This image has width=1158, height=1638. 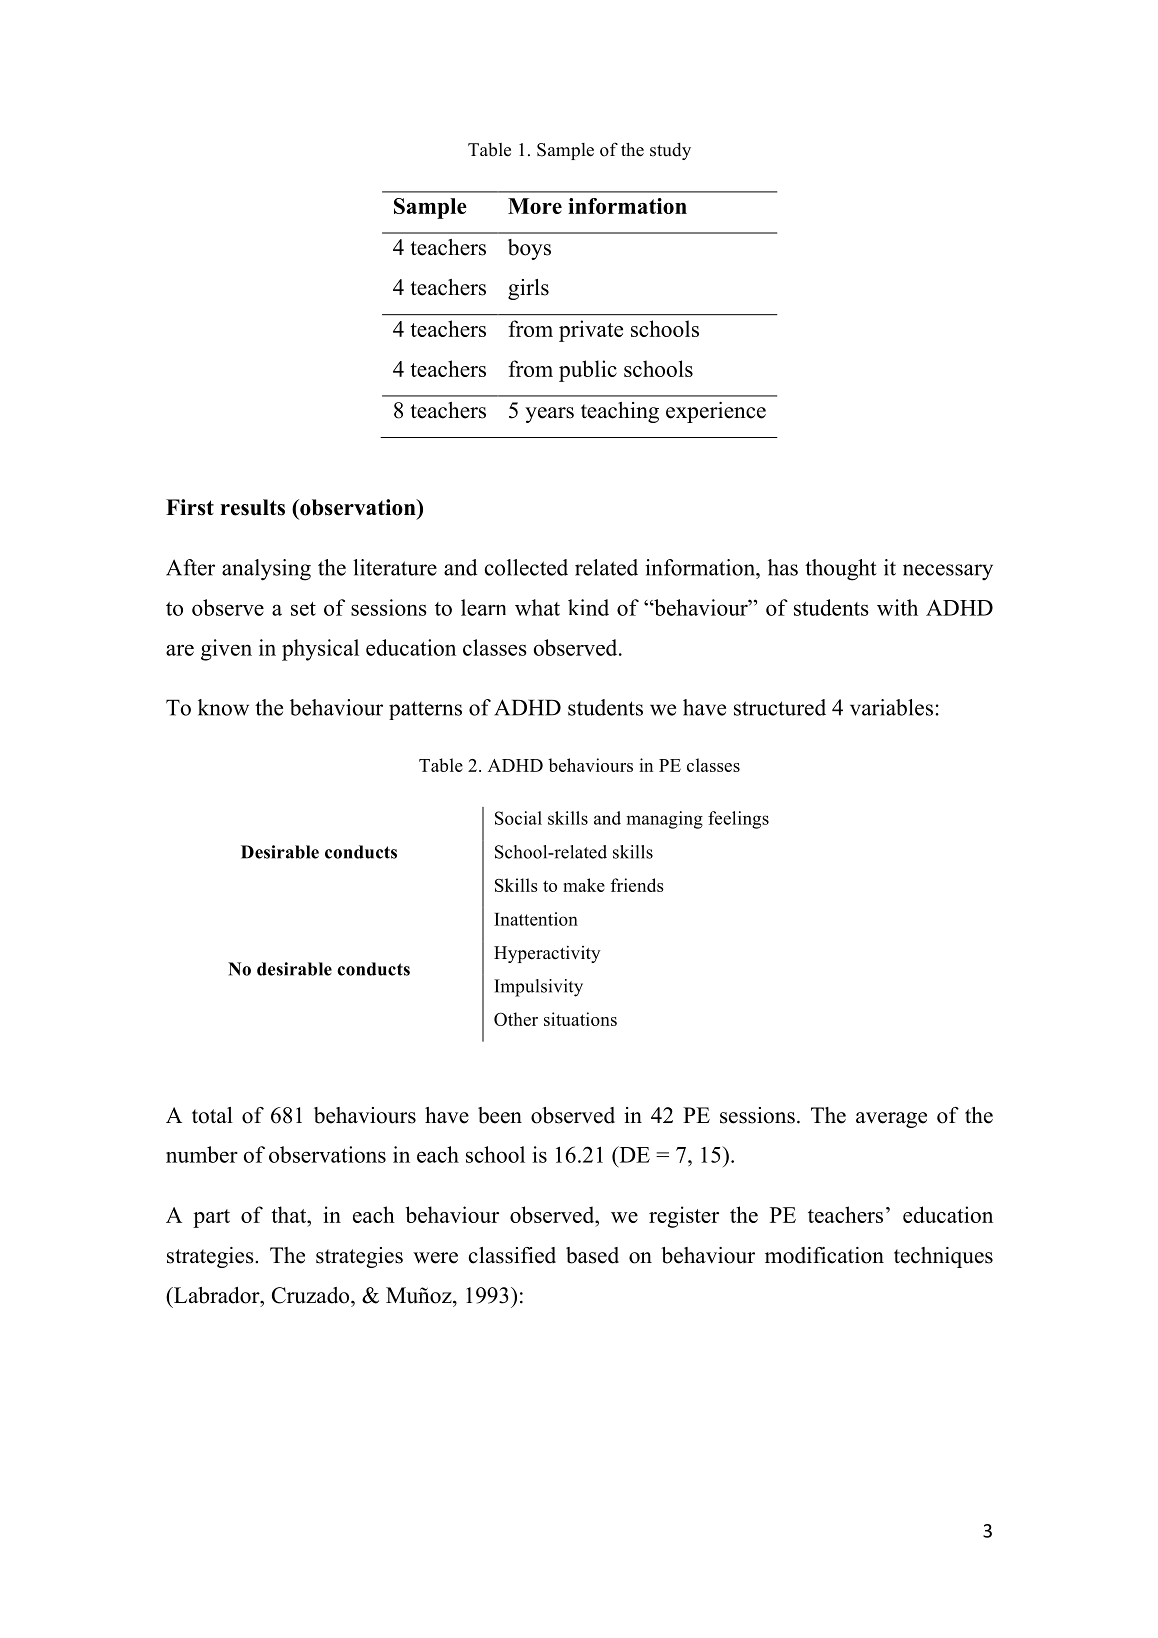 I want to click on boys, so click(x=529, y=249).
